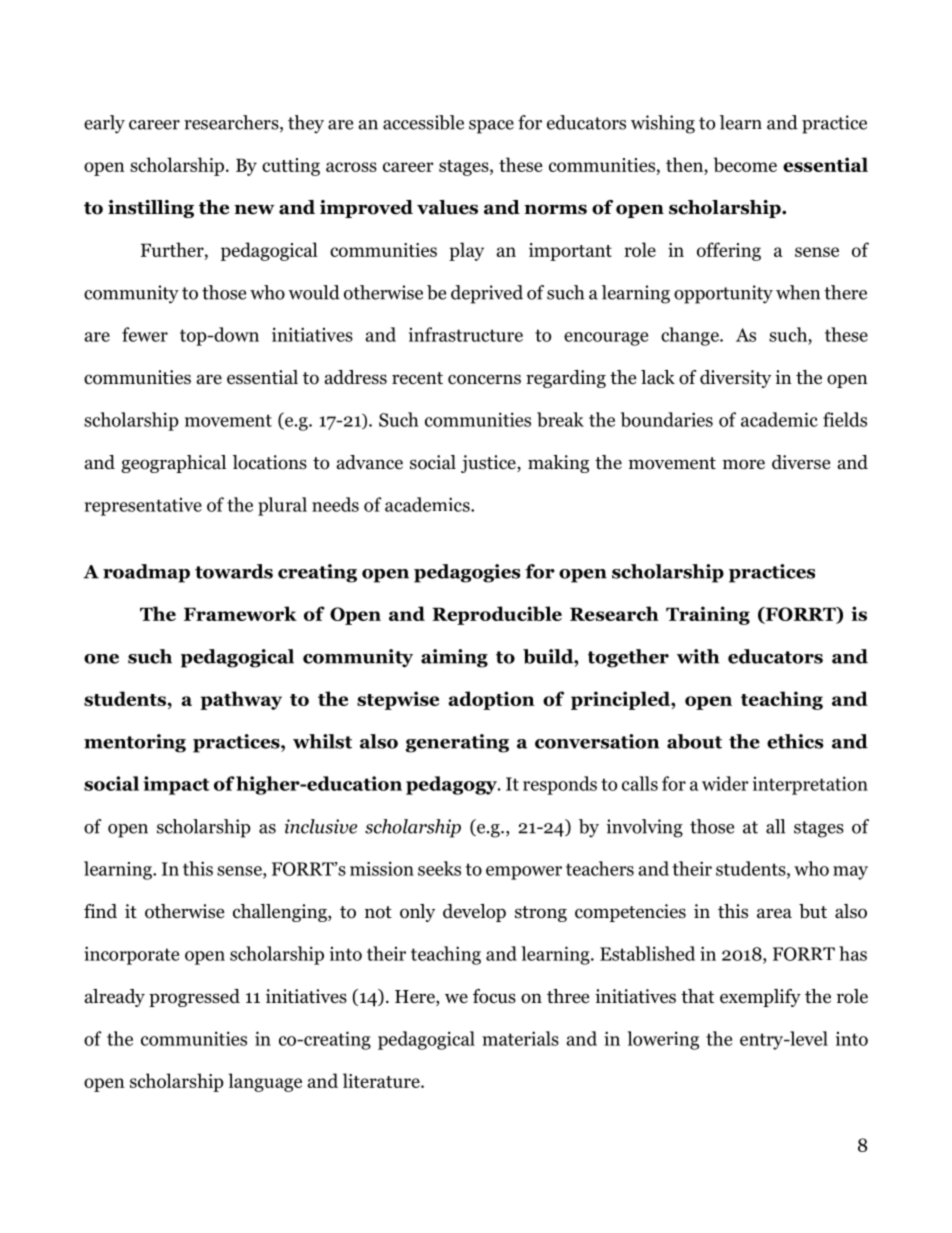 The image size is (952, 1233). What do you see at coordinates (240, 613) in the screenshot?
I see `Framework` at bounding box center [240, 613].
